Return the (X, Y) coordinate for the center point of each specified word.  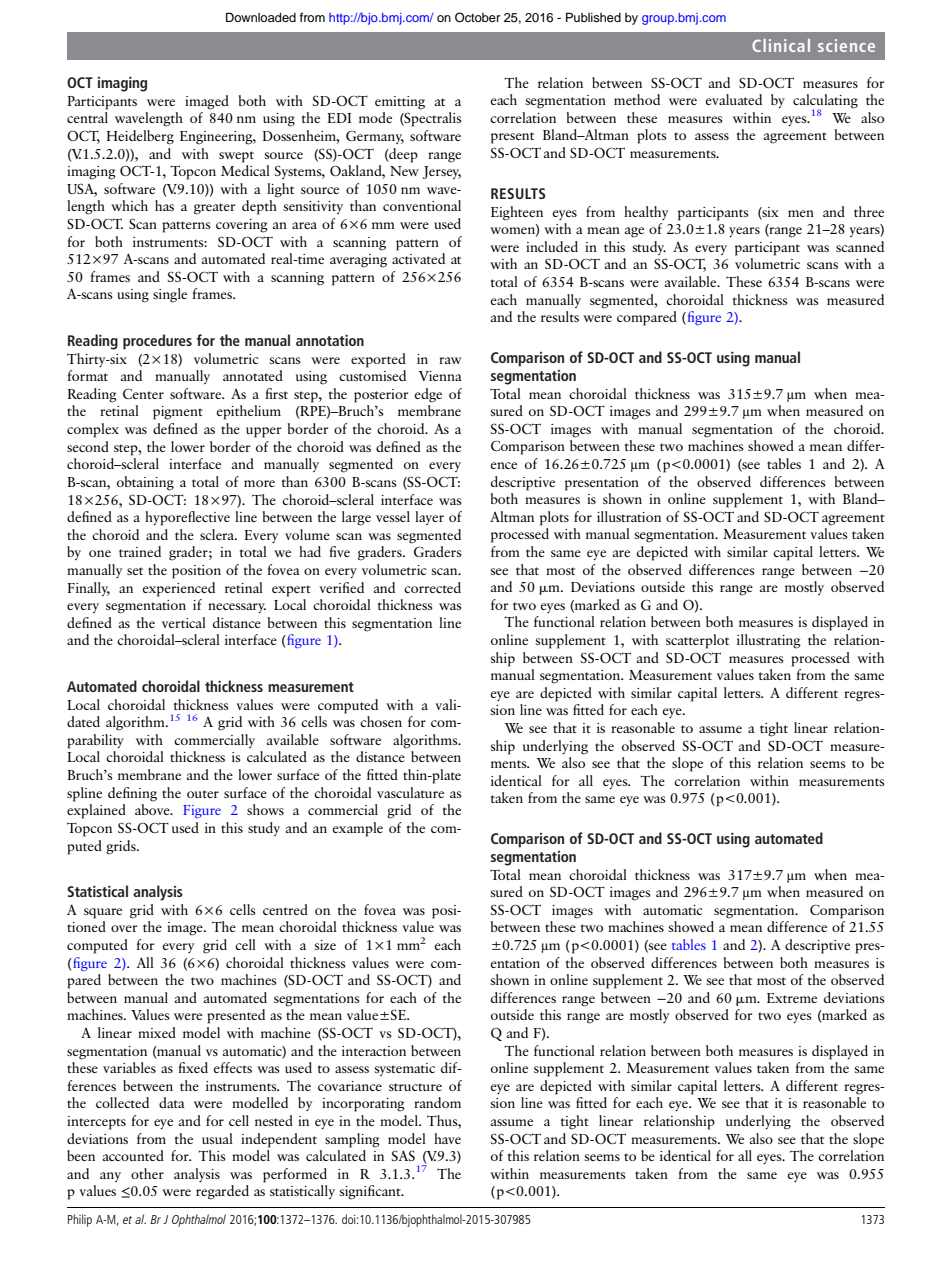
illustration (629, 516)
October (477, 17)
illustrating (769, 641)
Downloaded (261, 17)
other (147, 1173)
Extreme (792, 998)
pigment (178, 413)
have (447, 1138)
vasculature (410, 792)
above (153, 809)
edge (428, 395)
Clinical (781, 45)
